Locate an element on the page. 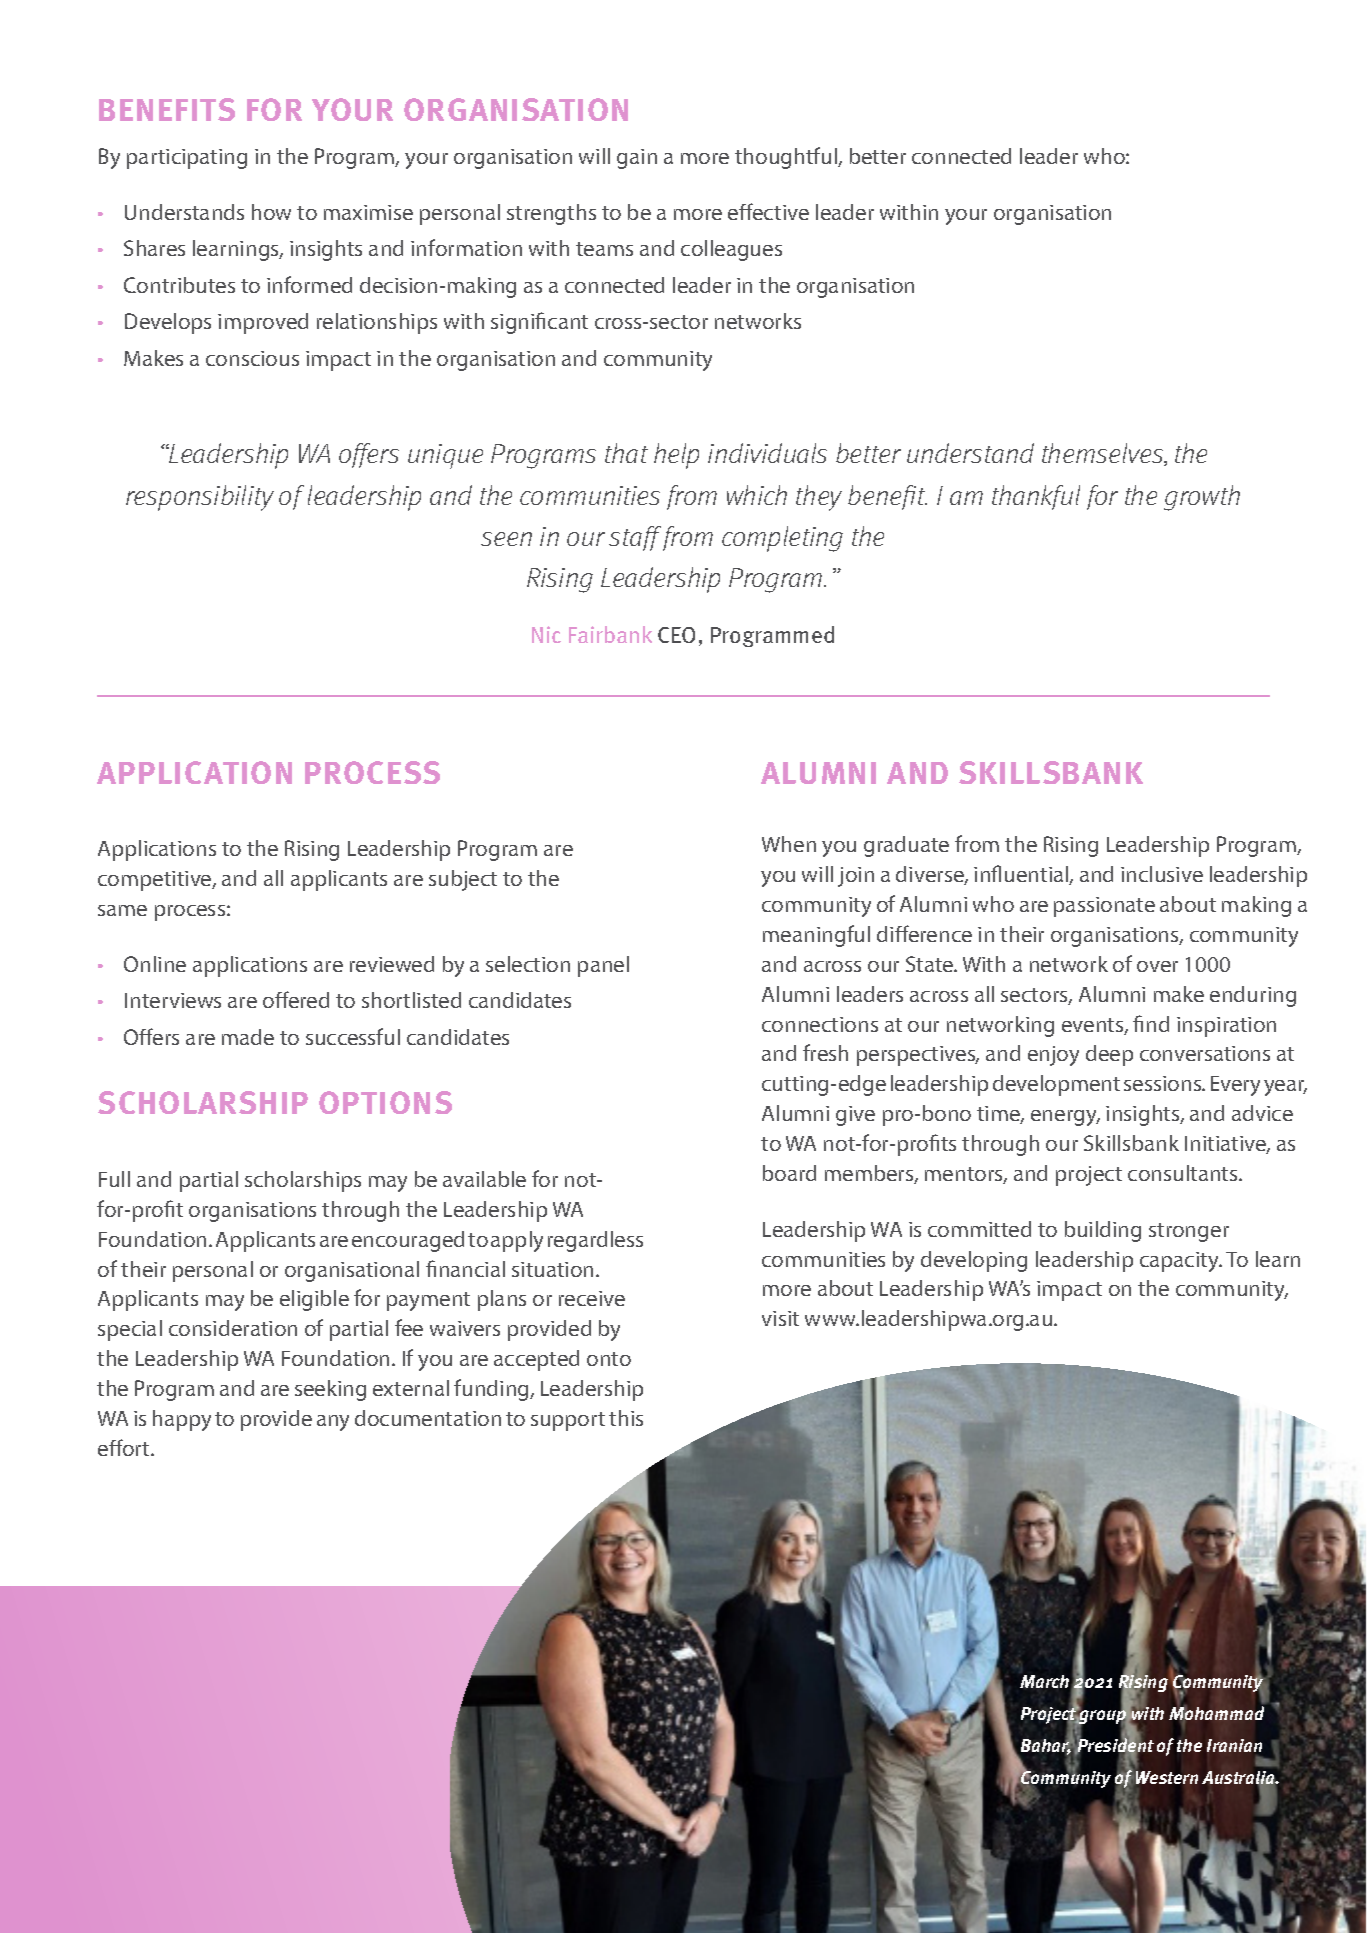 The height and width of the page is (1933, 1367). how is located at coordinates (271, 212).
